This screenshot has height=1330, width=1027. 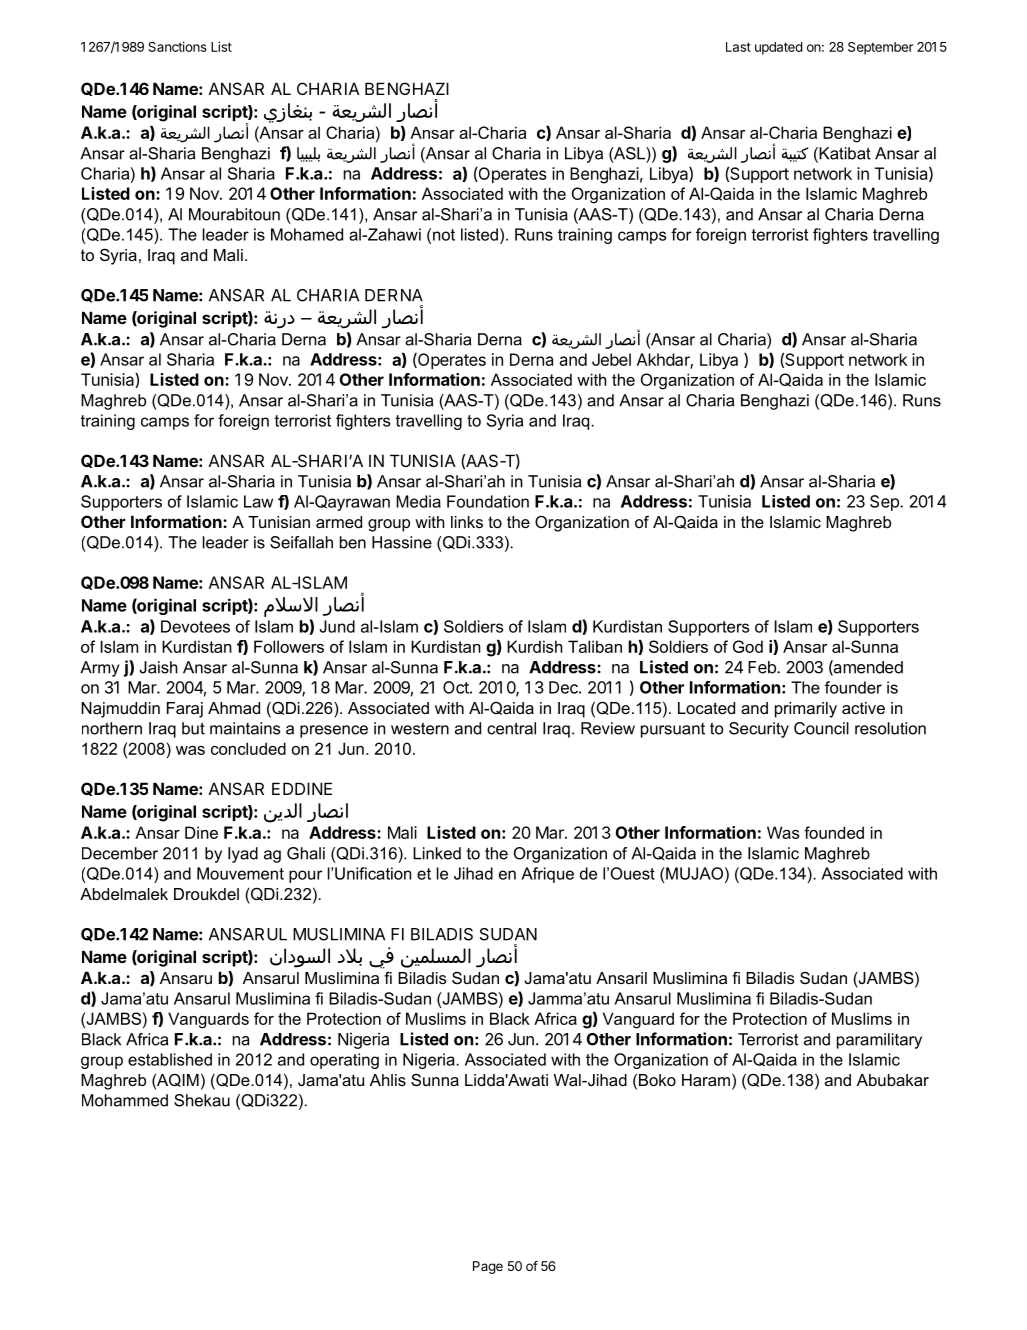 What do you see at coordinates (706, 1080) in the screenshot?
I see `Haram` at bounding box center [706, 1080].
